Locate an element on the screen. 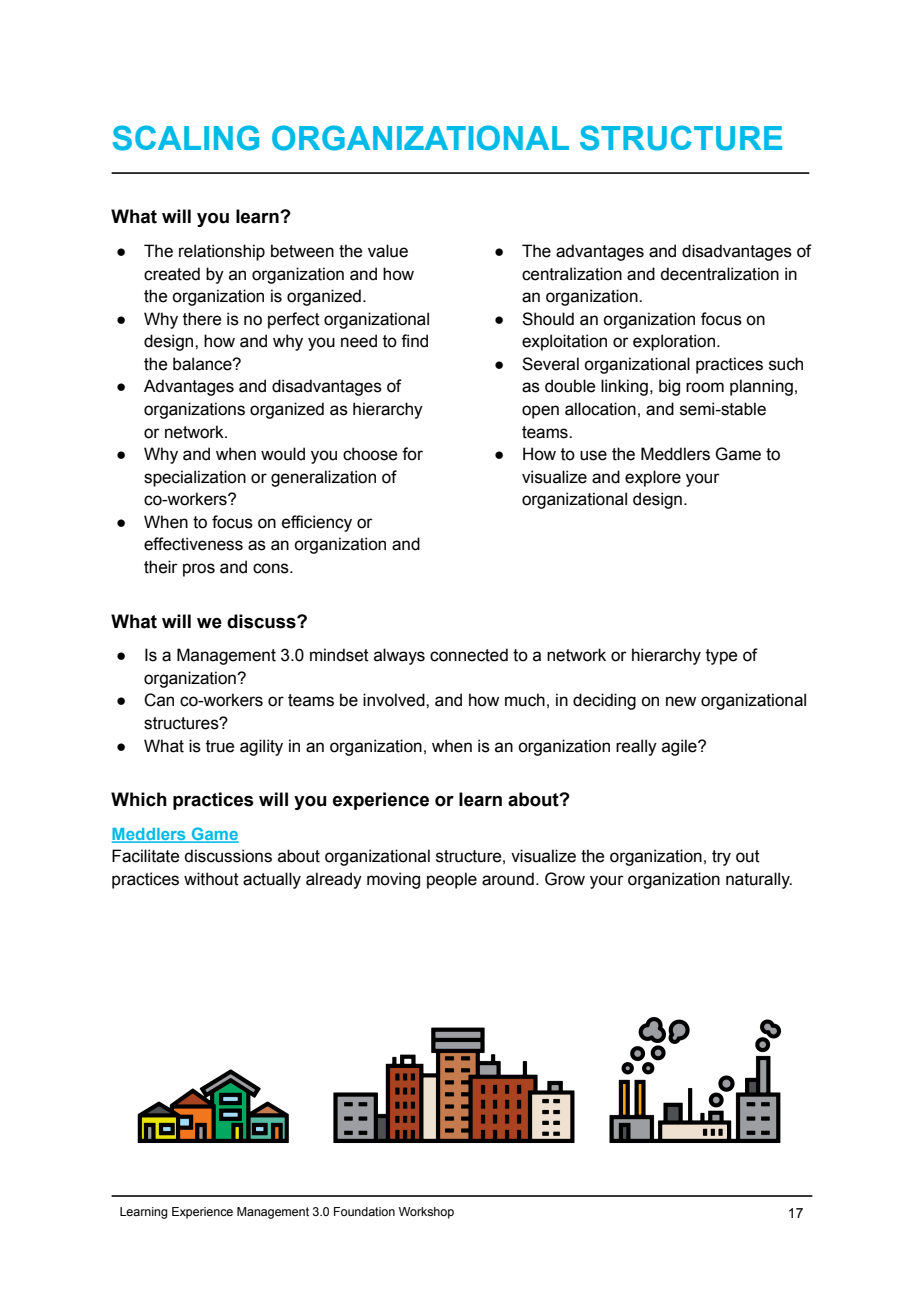 This screenshot has height=1307, width=924. Can is located at coordinates (159, 700).
